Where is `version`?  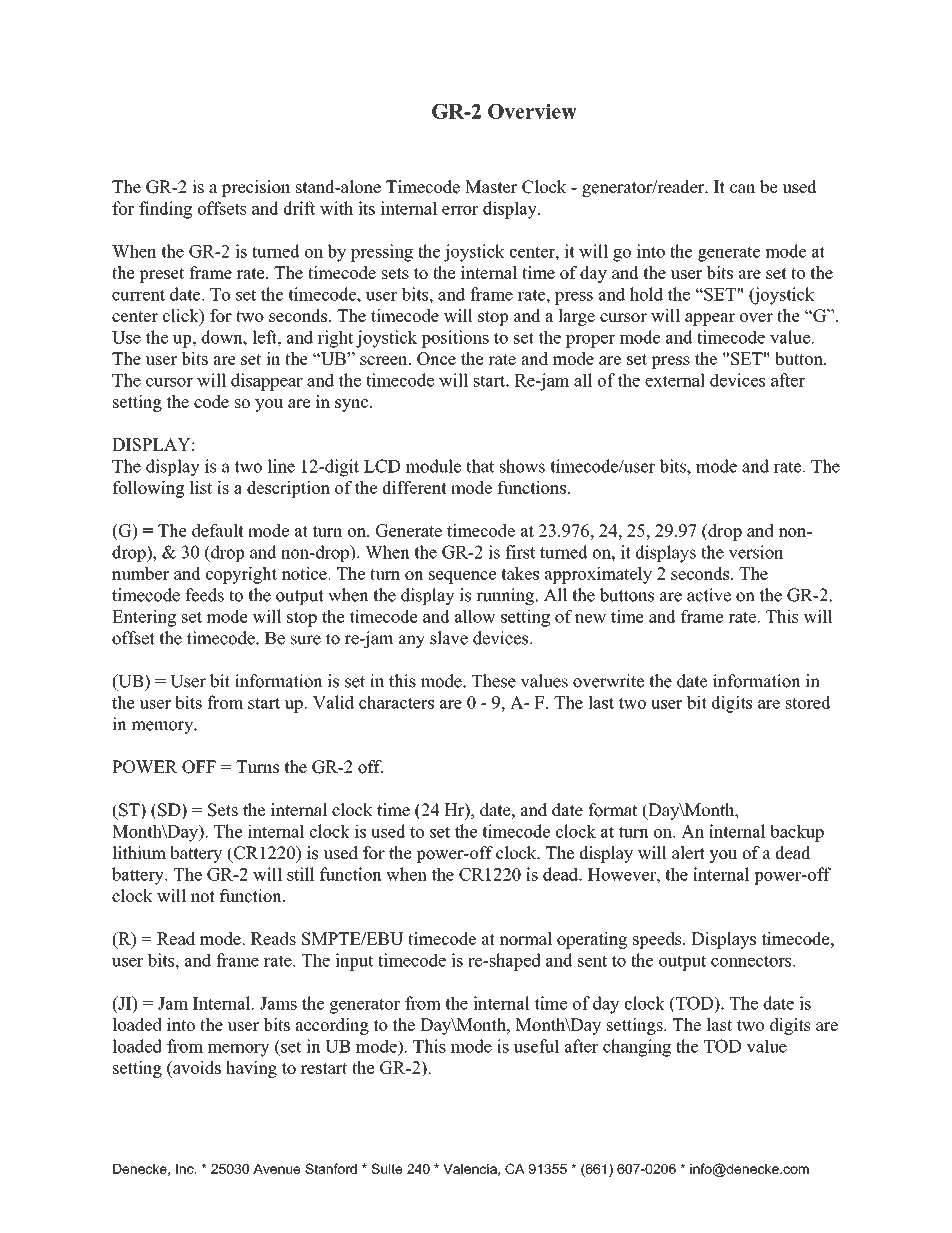
version is located at coordinates (756, 552).
